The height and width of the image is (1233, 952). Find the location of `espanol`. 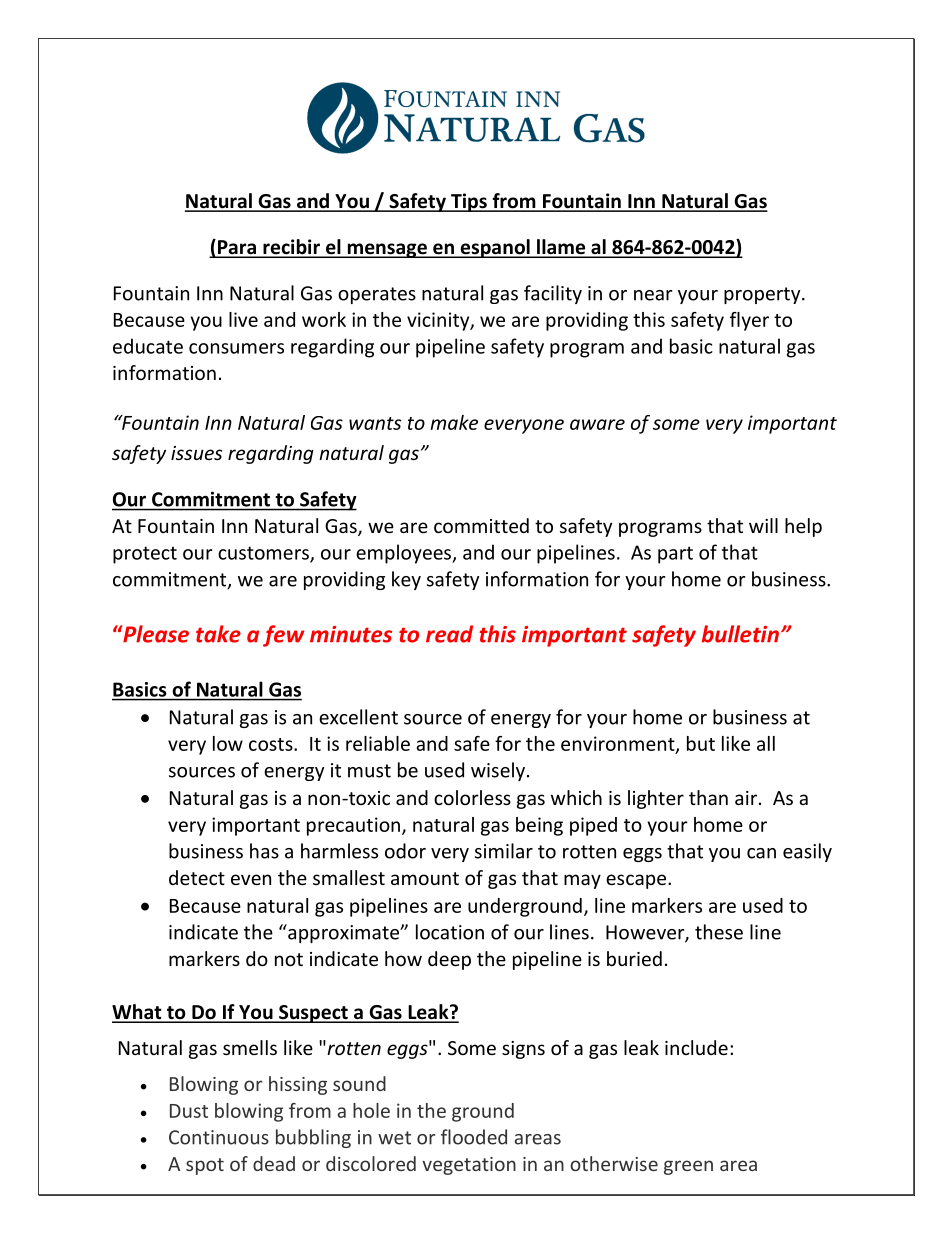

espanol is located at coordinates (495, 248).
